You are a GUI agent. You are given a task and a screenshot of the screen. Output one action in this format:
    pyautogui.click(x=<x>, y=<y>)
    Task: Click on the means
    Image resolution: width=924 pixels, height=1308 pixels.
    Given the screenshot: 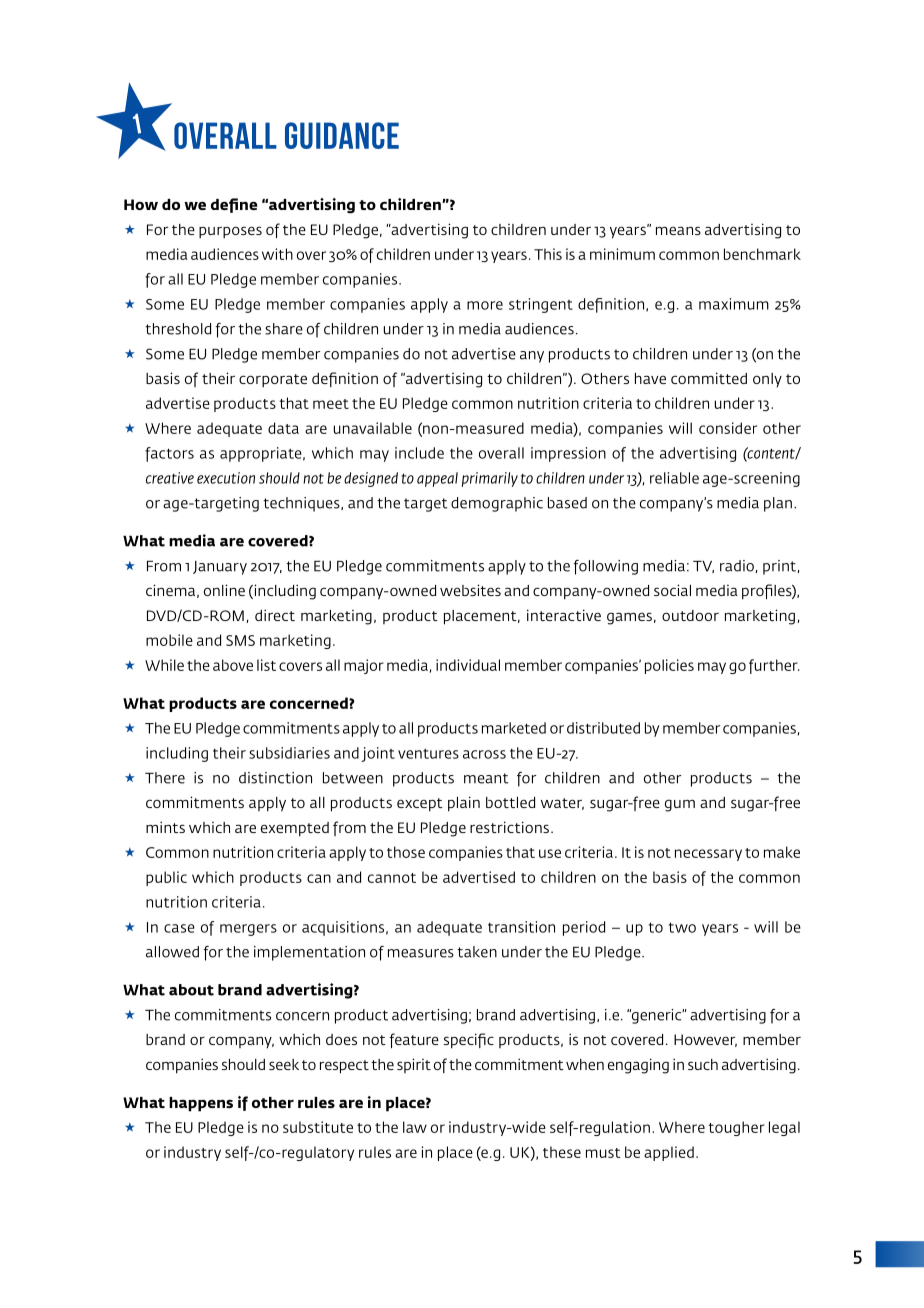 What is the action you would take?
    pyautogui.click(x=678, y=230)
